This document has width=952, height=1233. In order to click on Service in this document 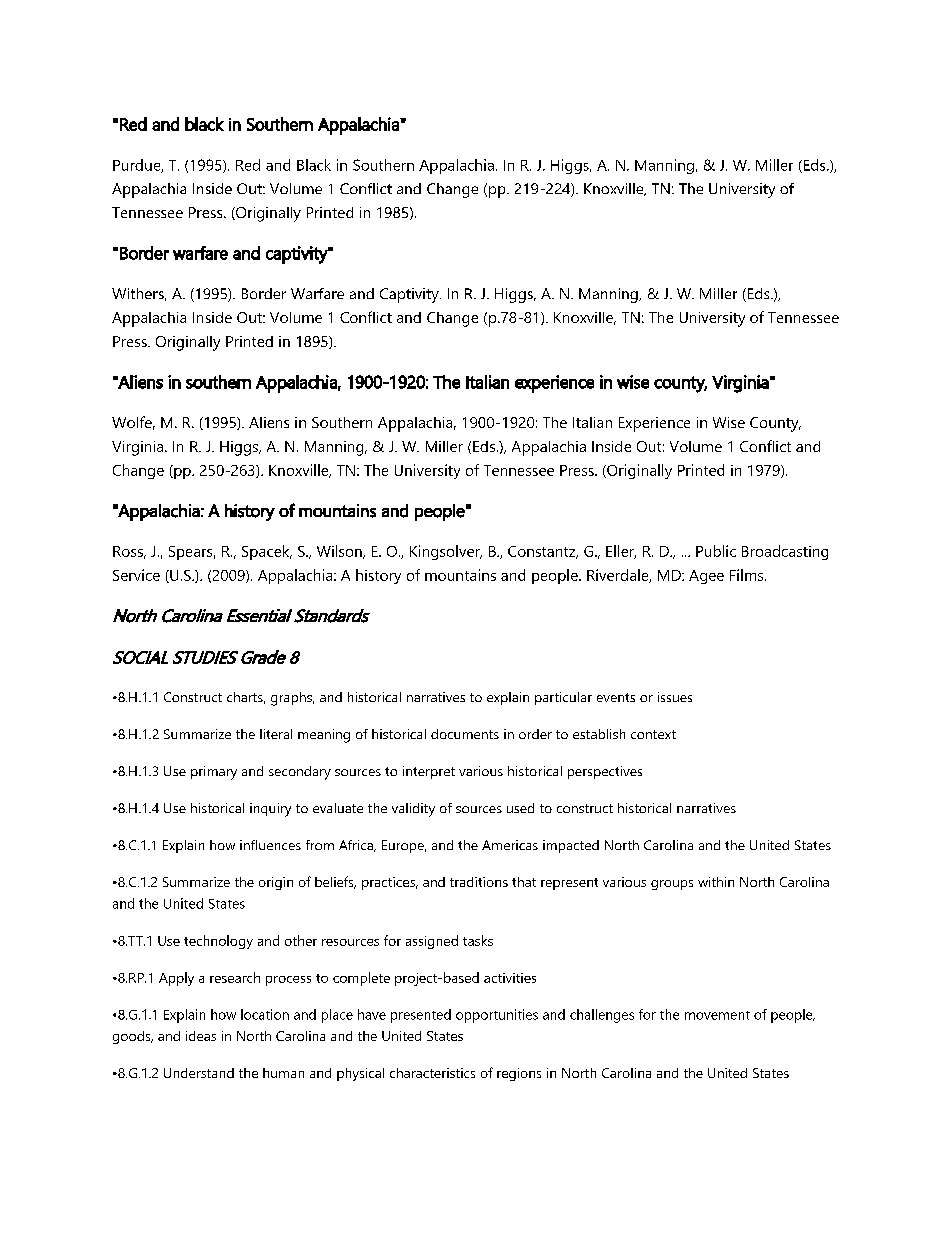, I will do `click(136, 575)`.
